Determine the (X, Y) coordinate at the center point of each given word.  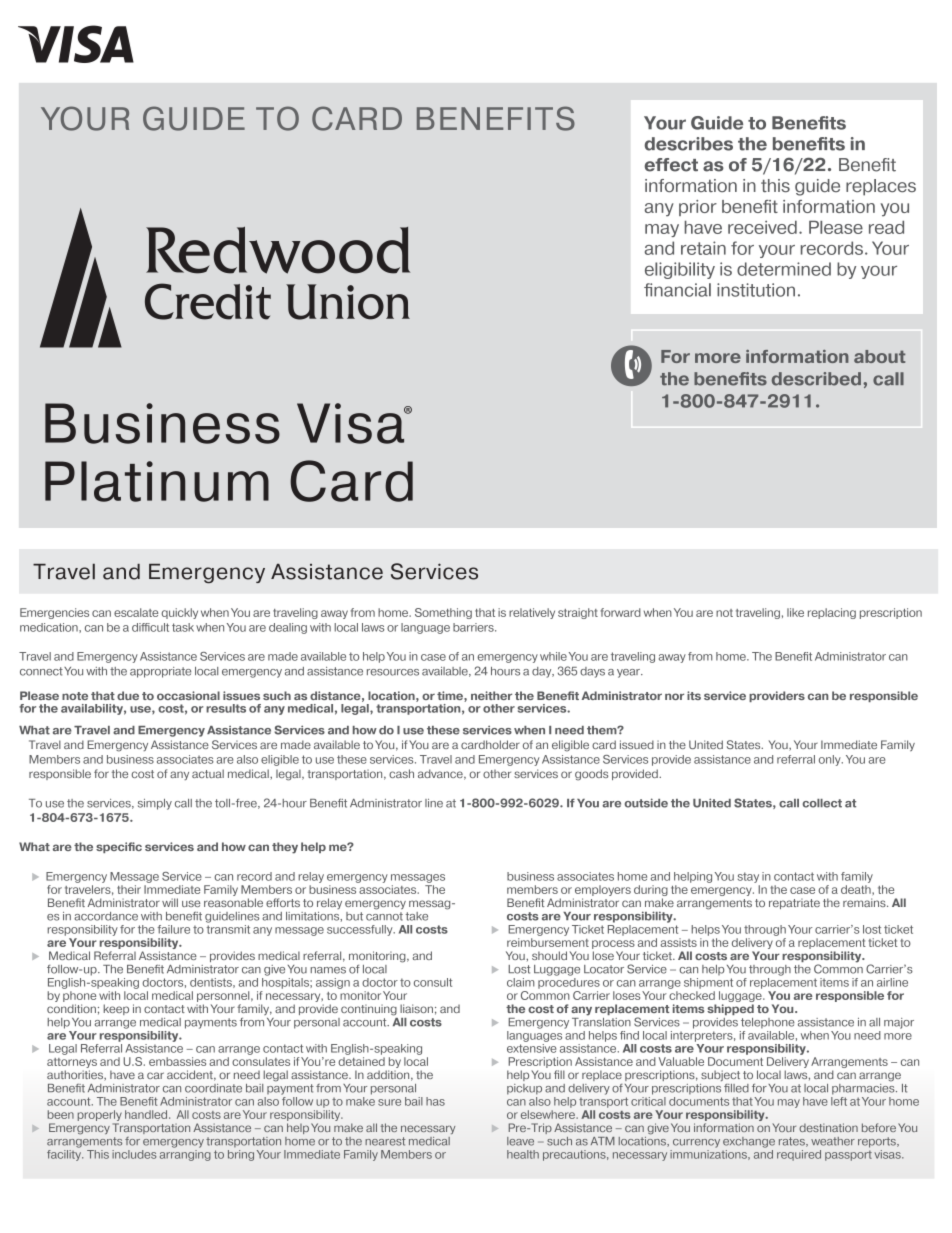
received (762, 227)
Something (443, 613)
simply (155, 804)
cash (401, 773)
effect (671, 165)
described (816, 379)
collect (822, 803)
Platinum (157, 481)
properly (100, 1117)
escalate (136, 612)
